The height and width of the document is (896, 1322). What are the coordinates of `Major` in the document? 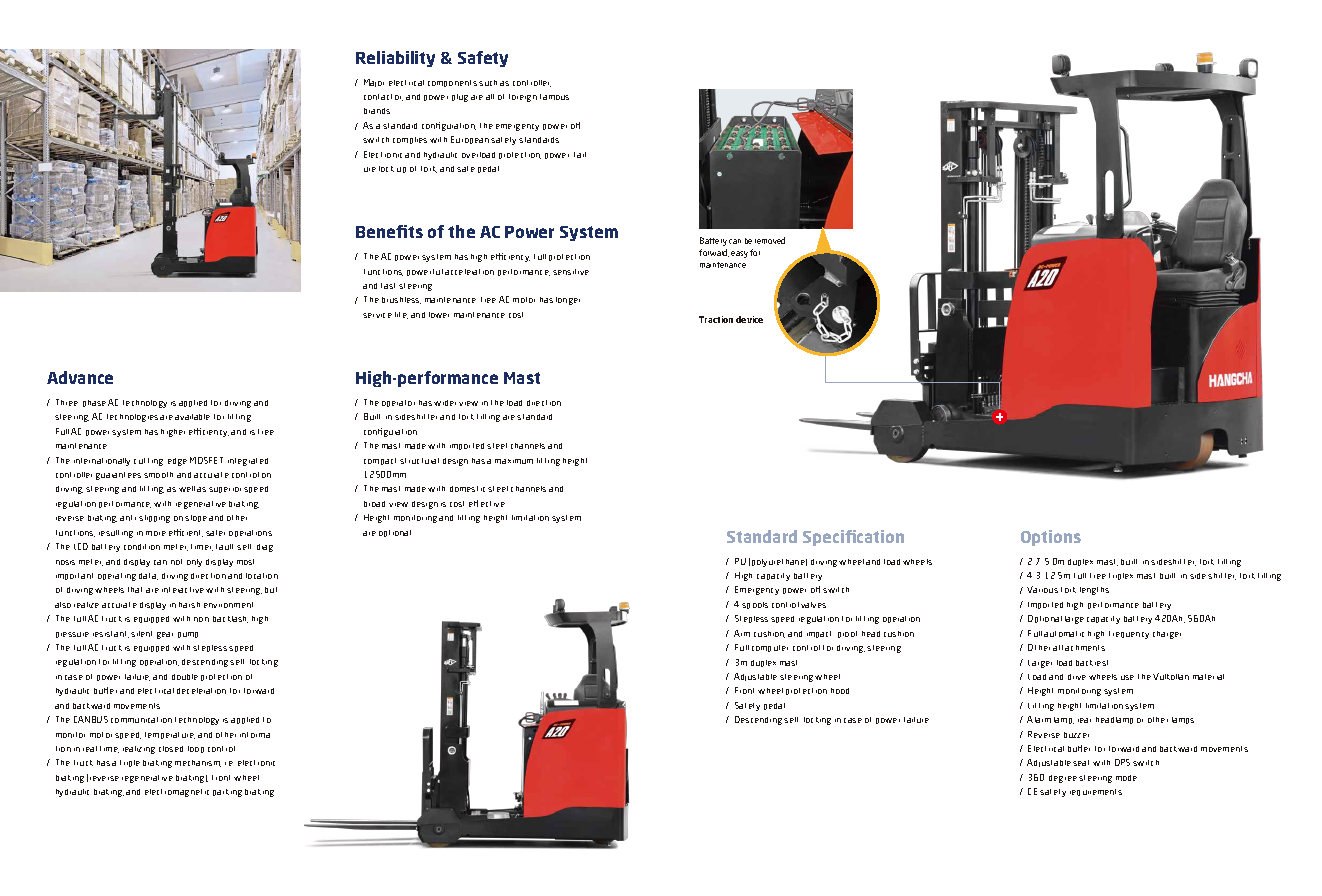 It's located at (374, 83).
